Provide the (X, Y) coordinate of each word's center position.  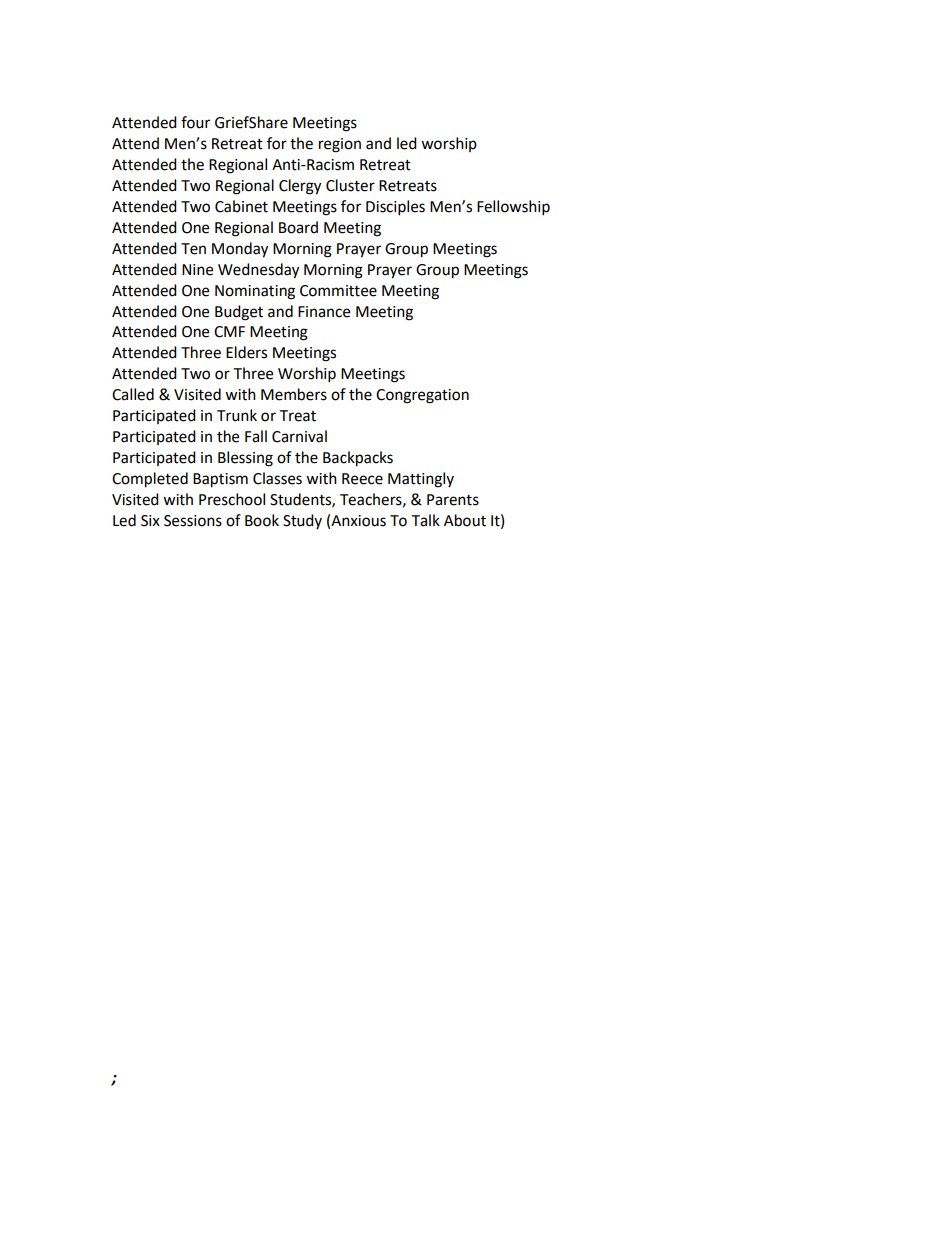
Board (298, 227)
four (195, 122)
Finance (324, 312)
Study (302, 521)
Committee (338, 291)
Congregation (422, 396)
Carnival (299, 436)
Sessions (193, 521)
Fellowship (513, 208)
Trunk (237, 415)
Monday (240, 250)
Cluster (350, 185)
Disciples (395, 208)
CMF (229, 332)
